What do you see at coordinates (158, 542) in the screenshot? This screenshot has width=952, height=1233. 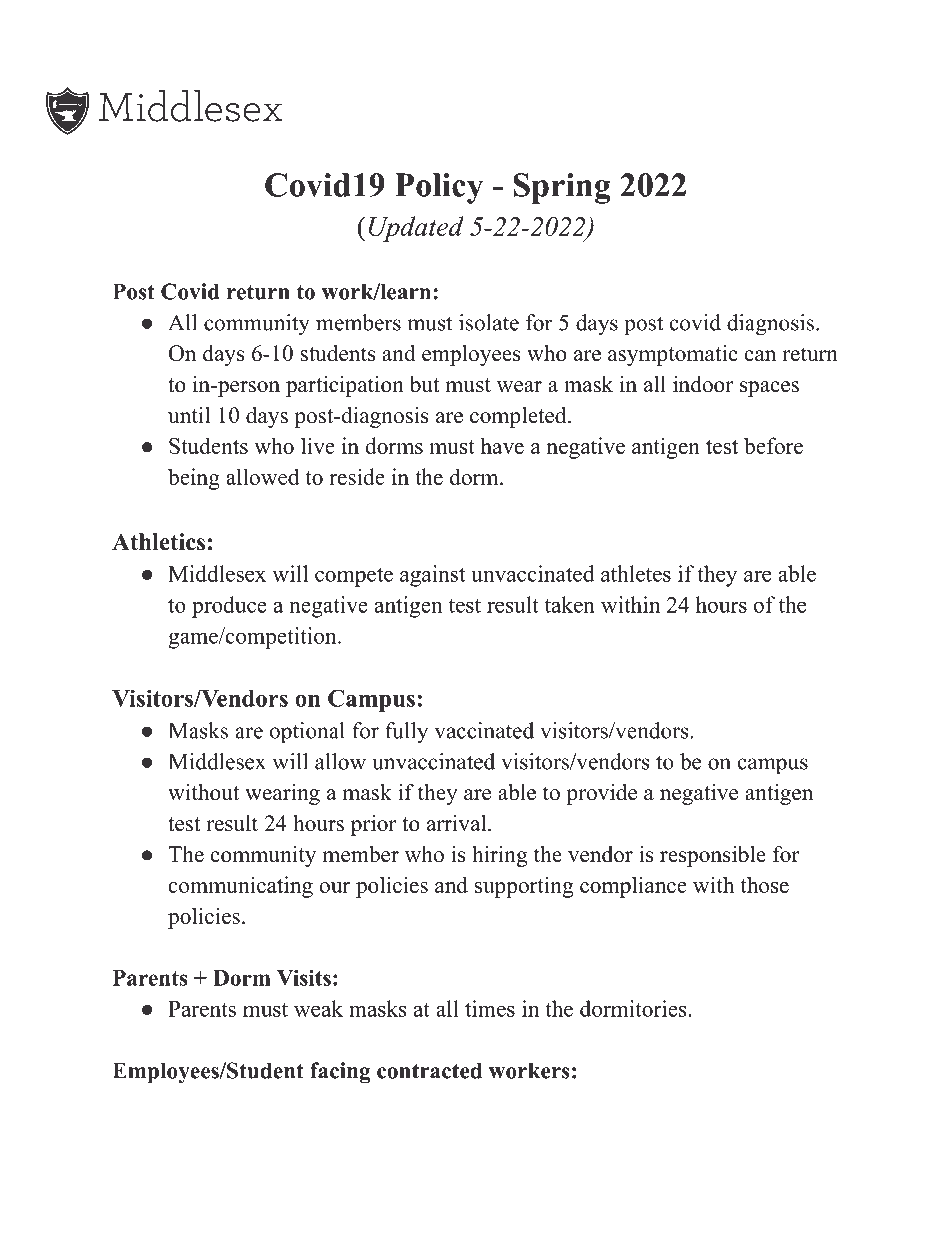 I see `Athletics` at bounding box center [158, 542].
